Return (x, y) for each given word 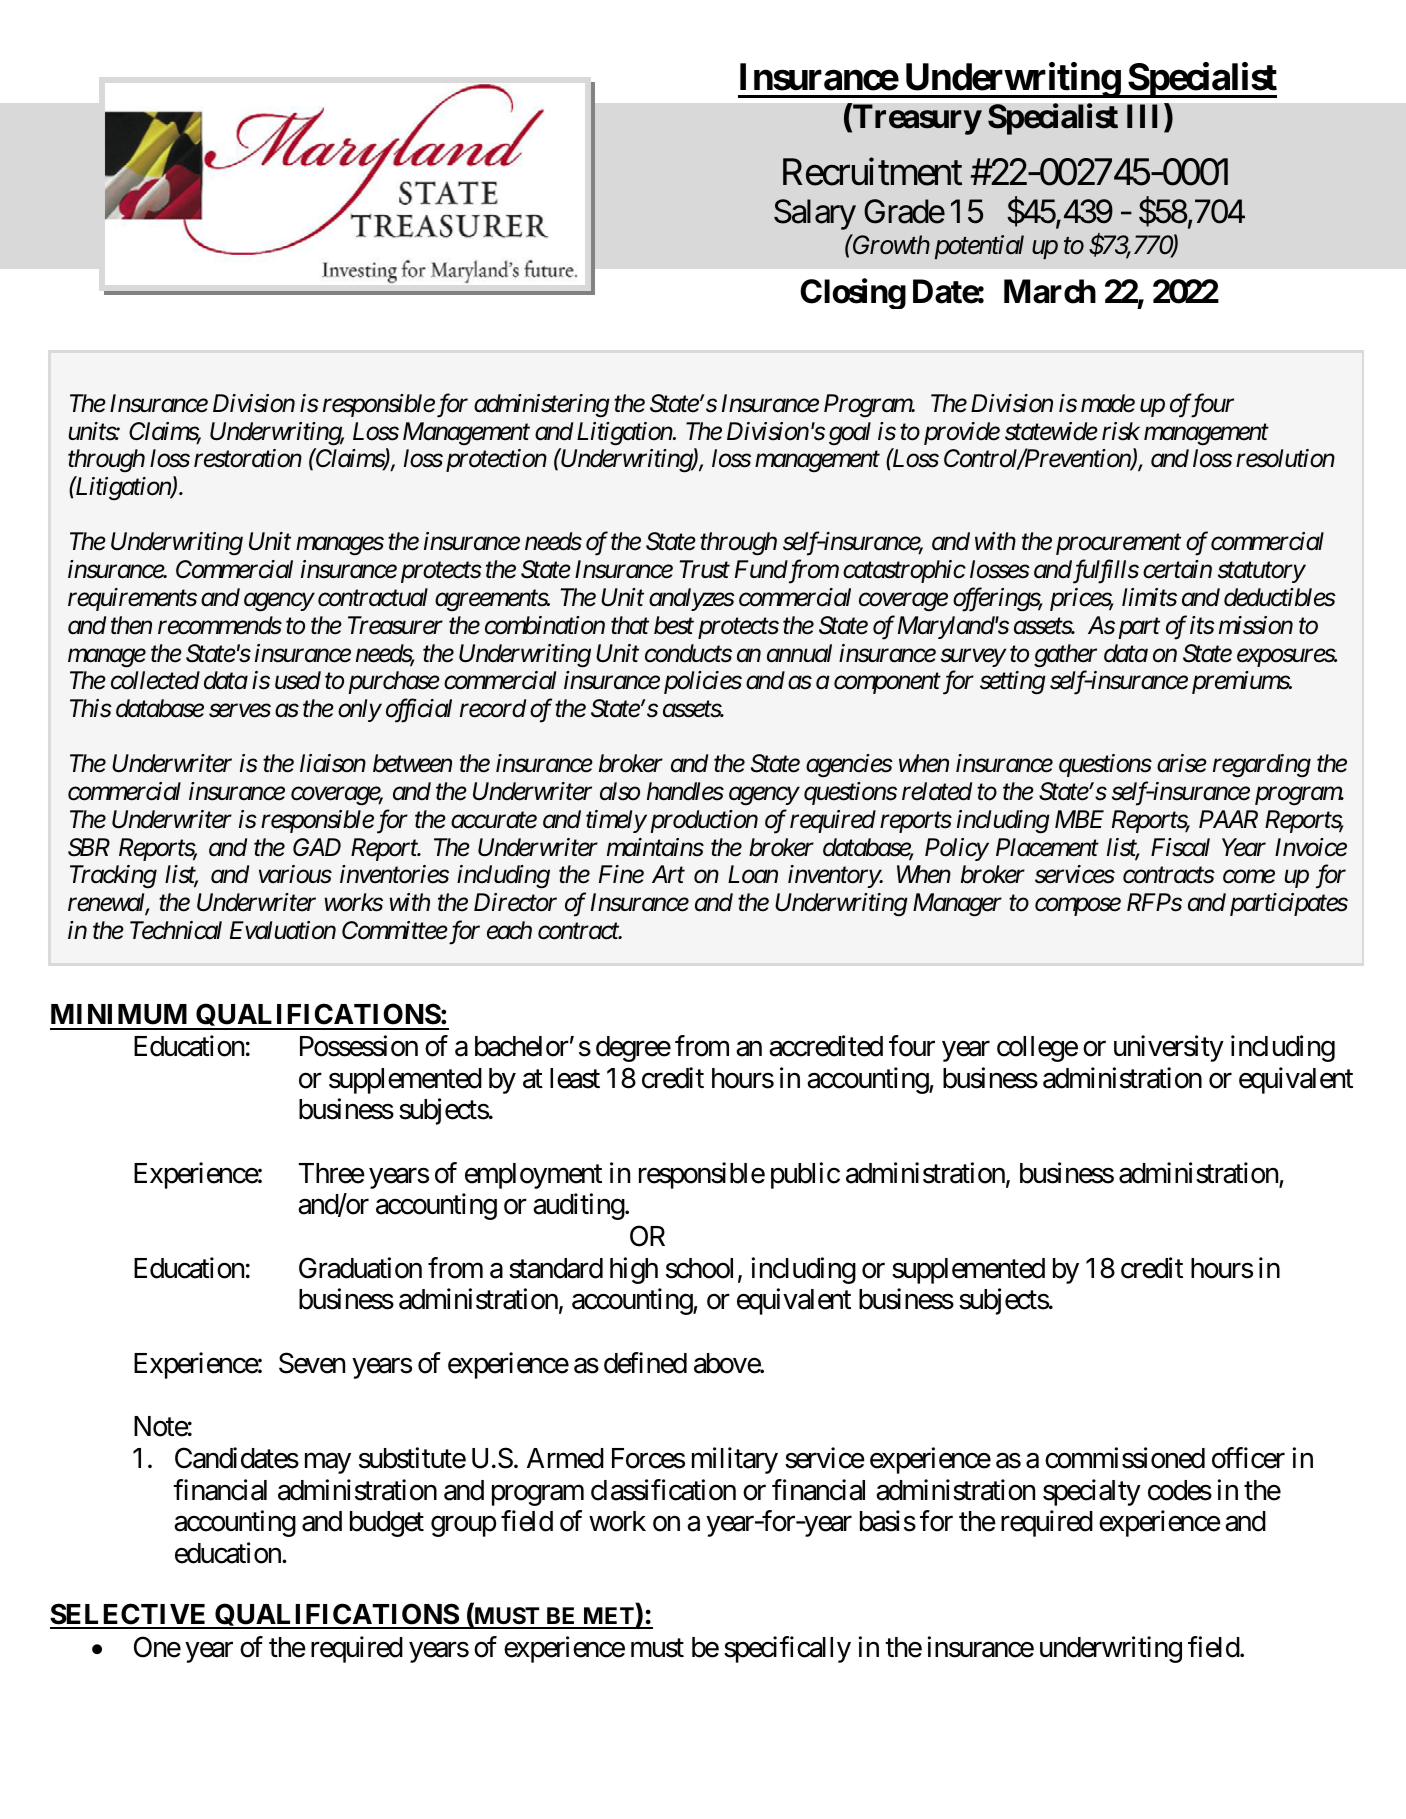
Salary (815, 214)
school (699, 1268)
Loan (753, 875)
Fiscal (1180, 847)
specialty (1092, 1492)
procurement (1118, 545)
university (1169, 1048)
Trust (705, 569)
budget (387, 1524)
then (131, 625)
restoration (248, 458)
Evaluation (283, 930)
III (1146, 116)
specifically (787, 1649)
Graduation (360, 1268)
